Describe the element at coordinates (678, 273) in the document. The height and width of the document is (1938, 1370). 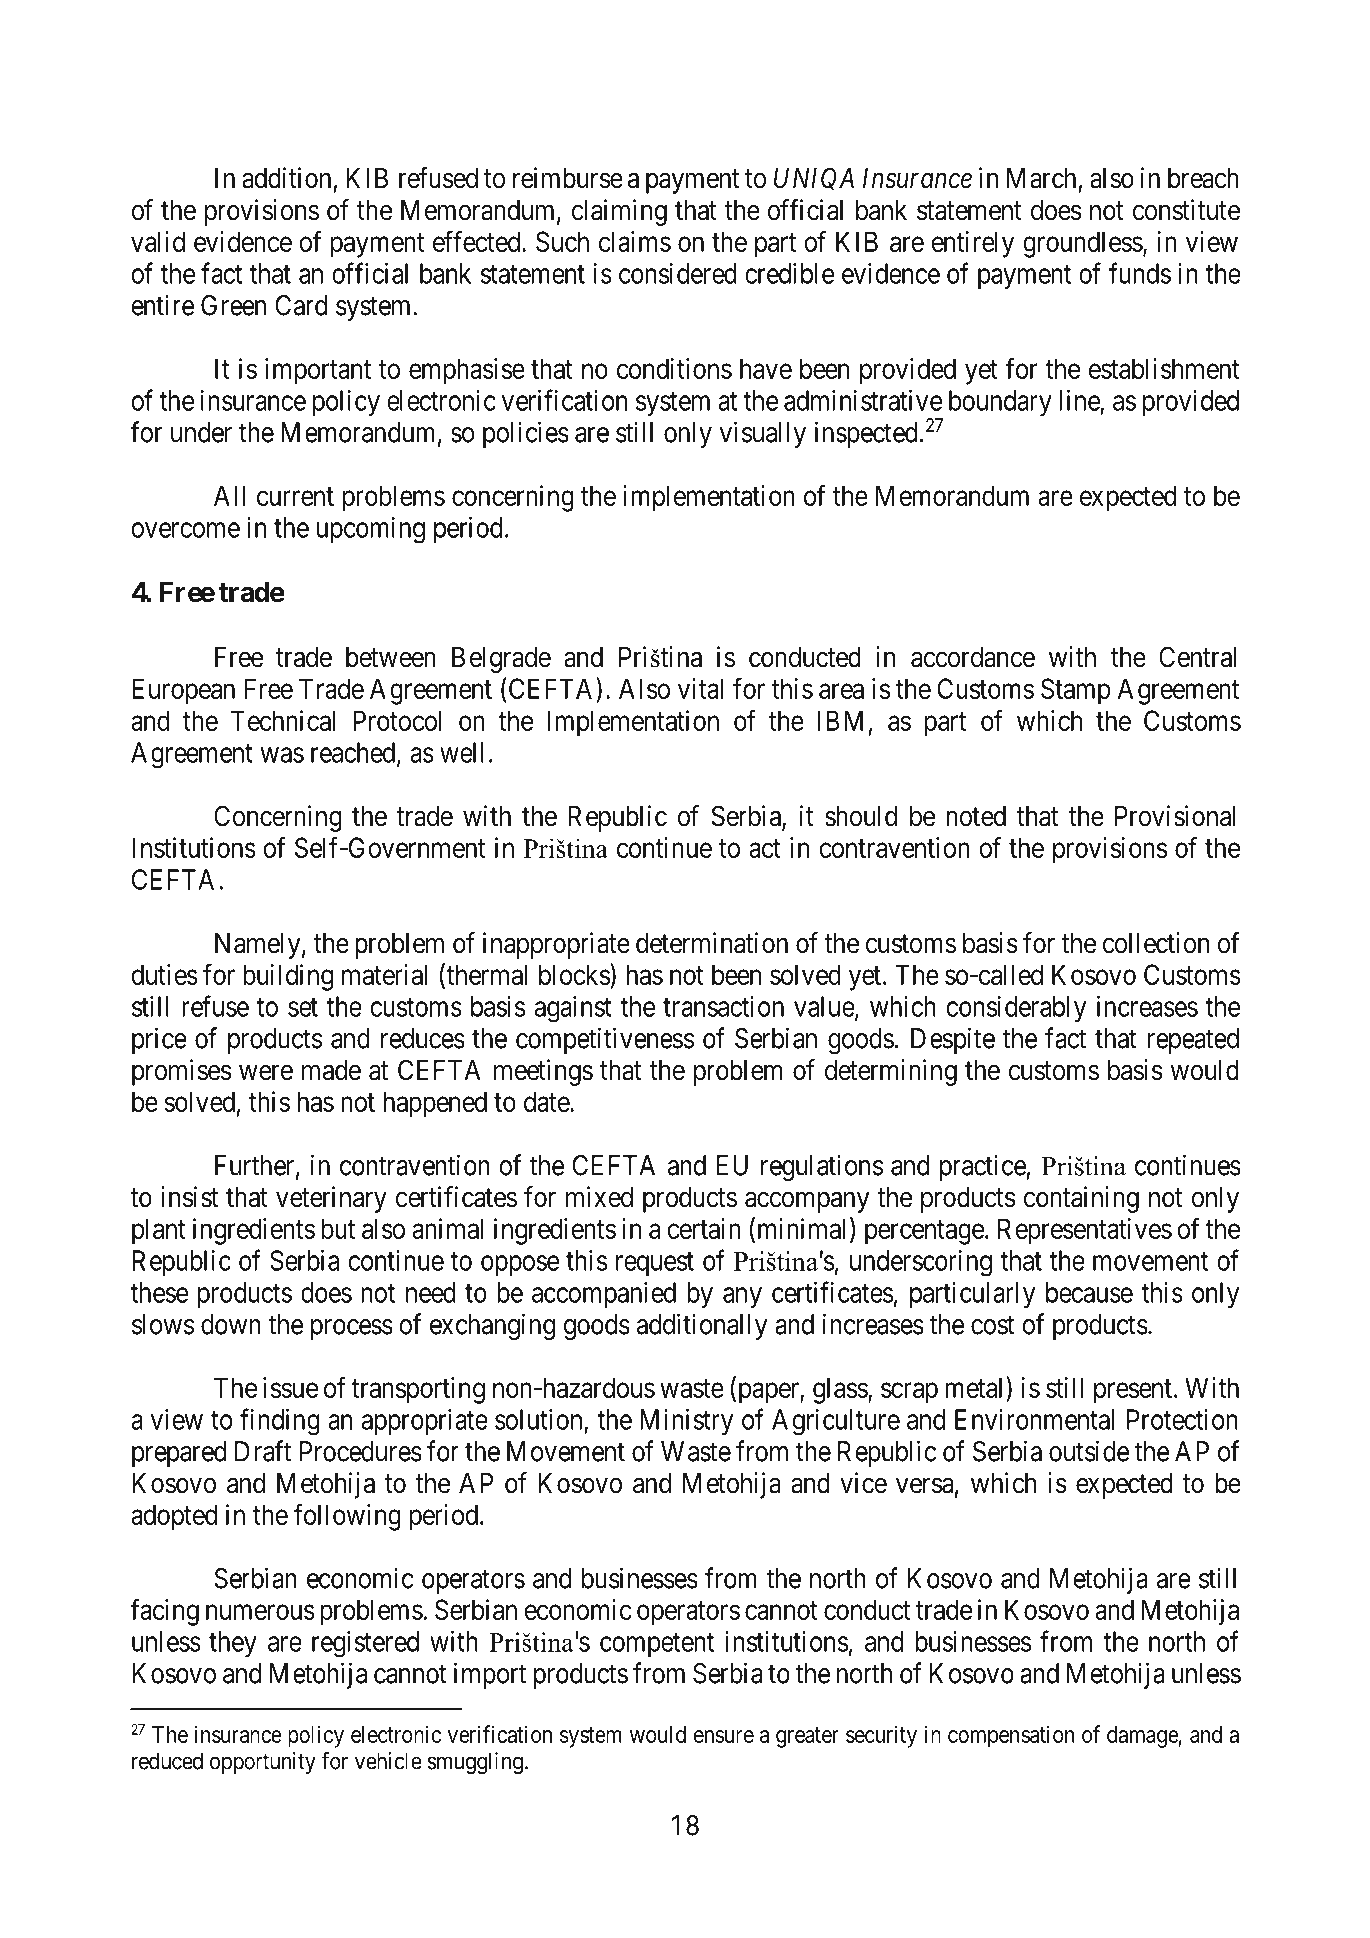
I see `considered` at that location.
